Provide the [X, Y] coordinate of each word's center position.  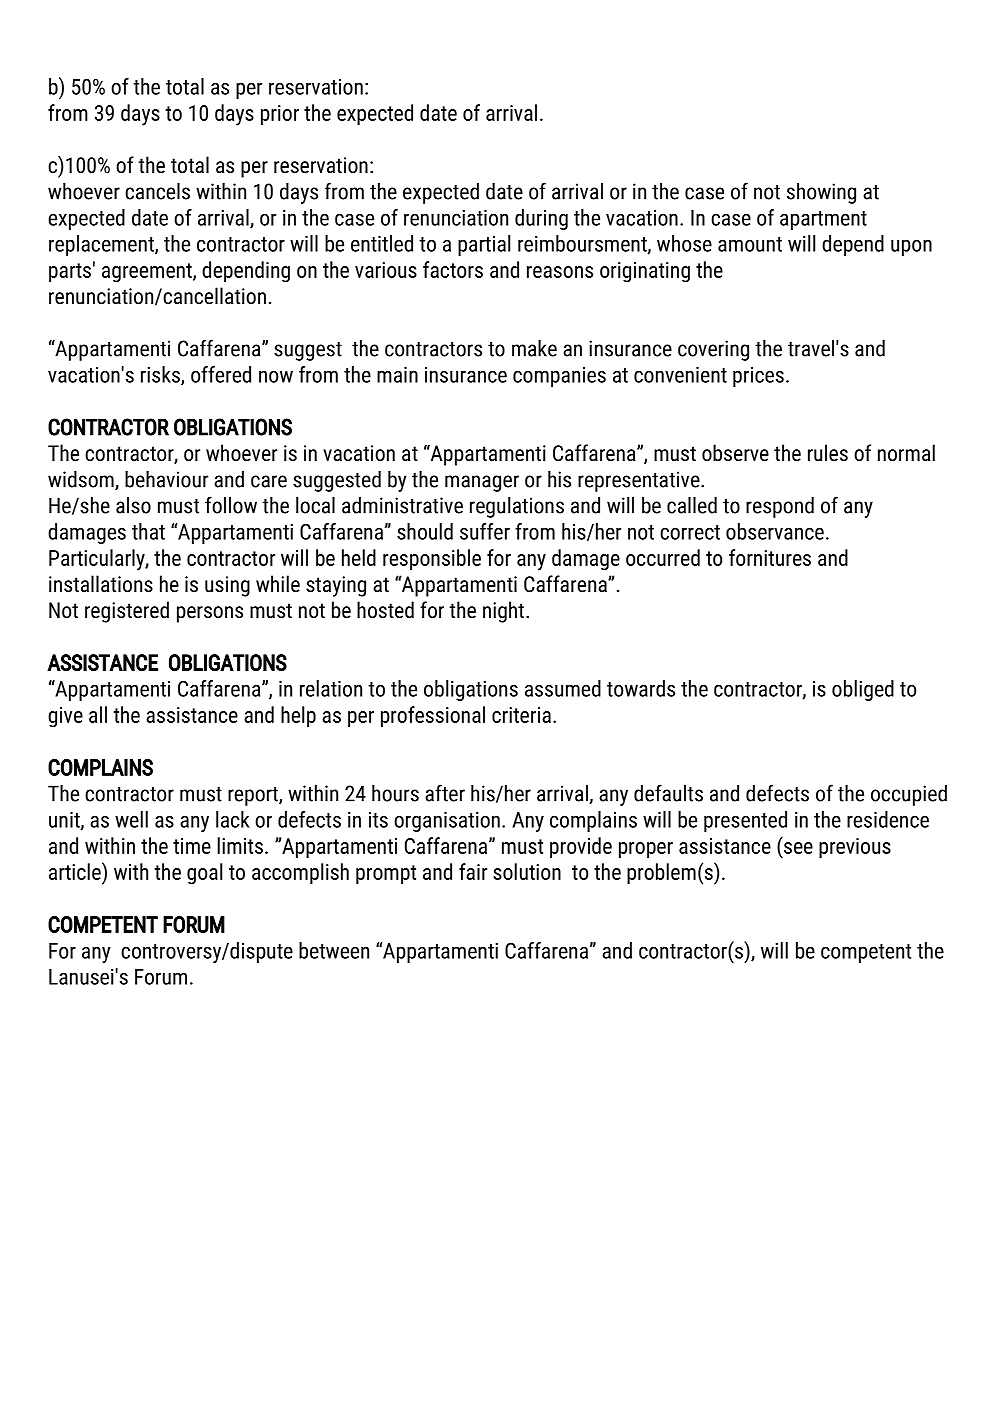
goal [204, 874]
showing [821, 193]
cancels [157, 191]
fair [473, 871]
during [541, 219]
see [798, 848]
